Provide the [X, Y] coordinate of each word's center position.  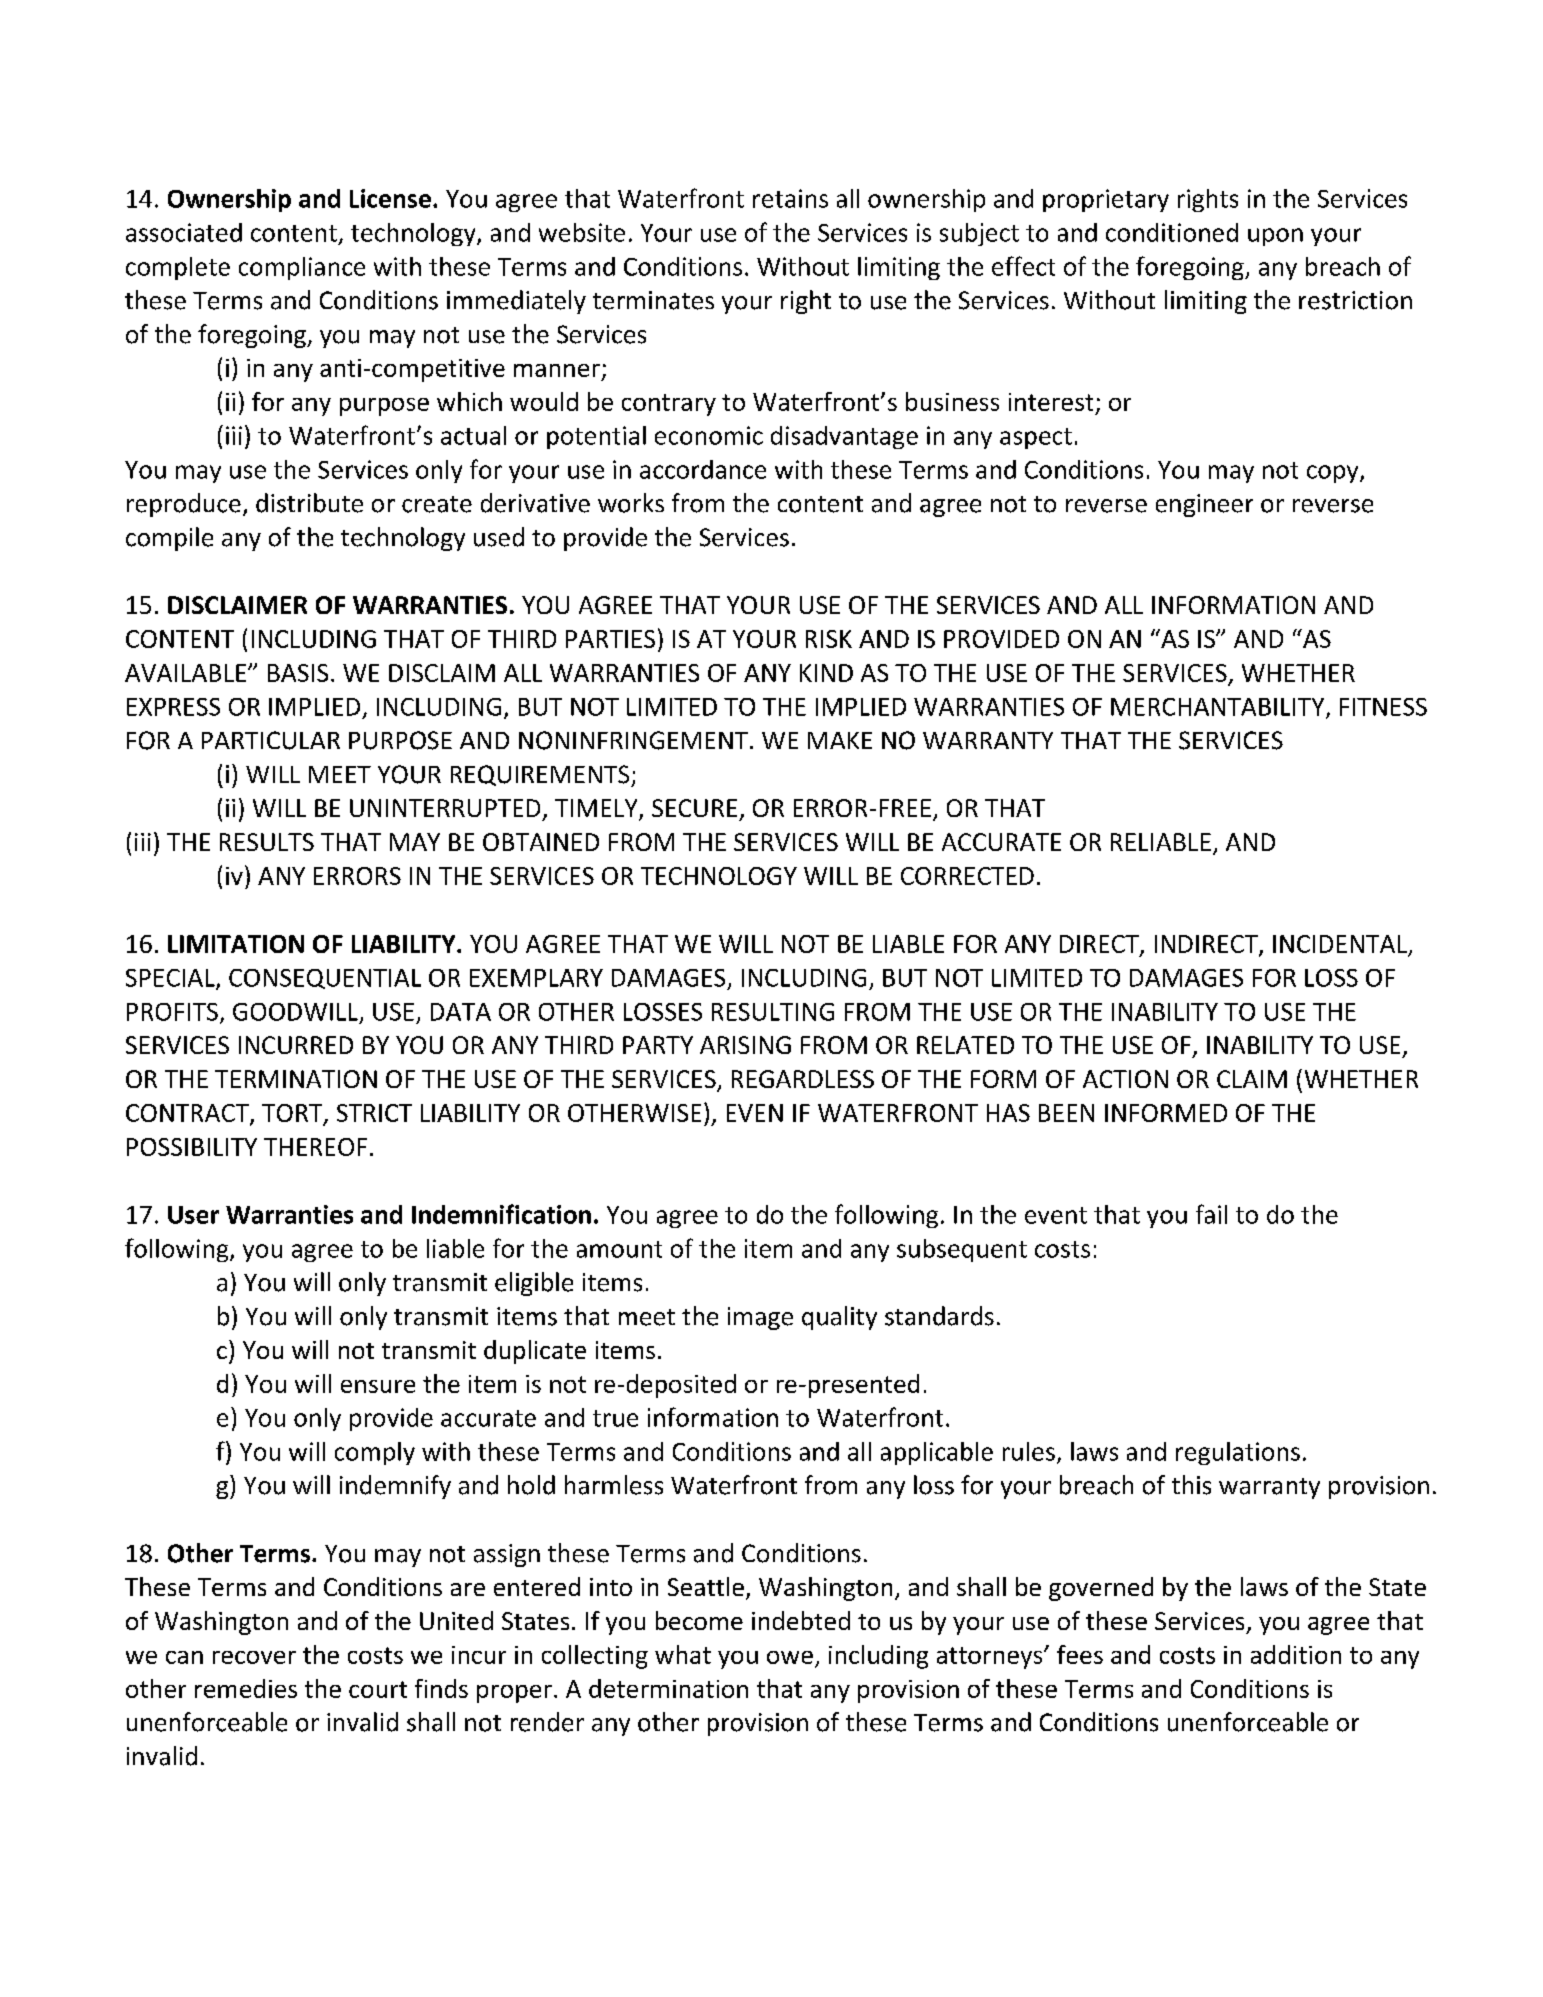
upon [1275, 237]
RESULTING [773, 1012]
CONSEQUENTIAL [325, 979]
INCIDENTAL [1341, 945]
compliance [302, 268]
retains [790, 198]
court [378, 1689]
